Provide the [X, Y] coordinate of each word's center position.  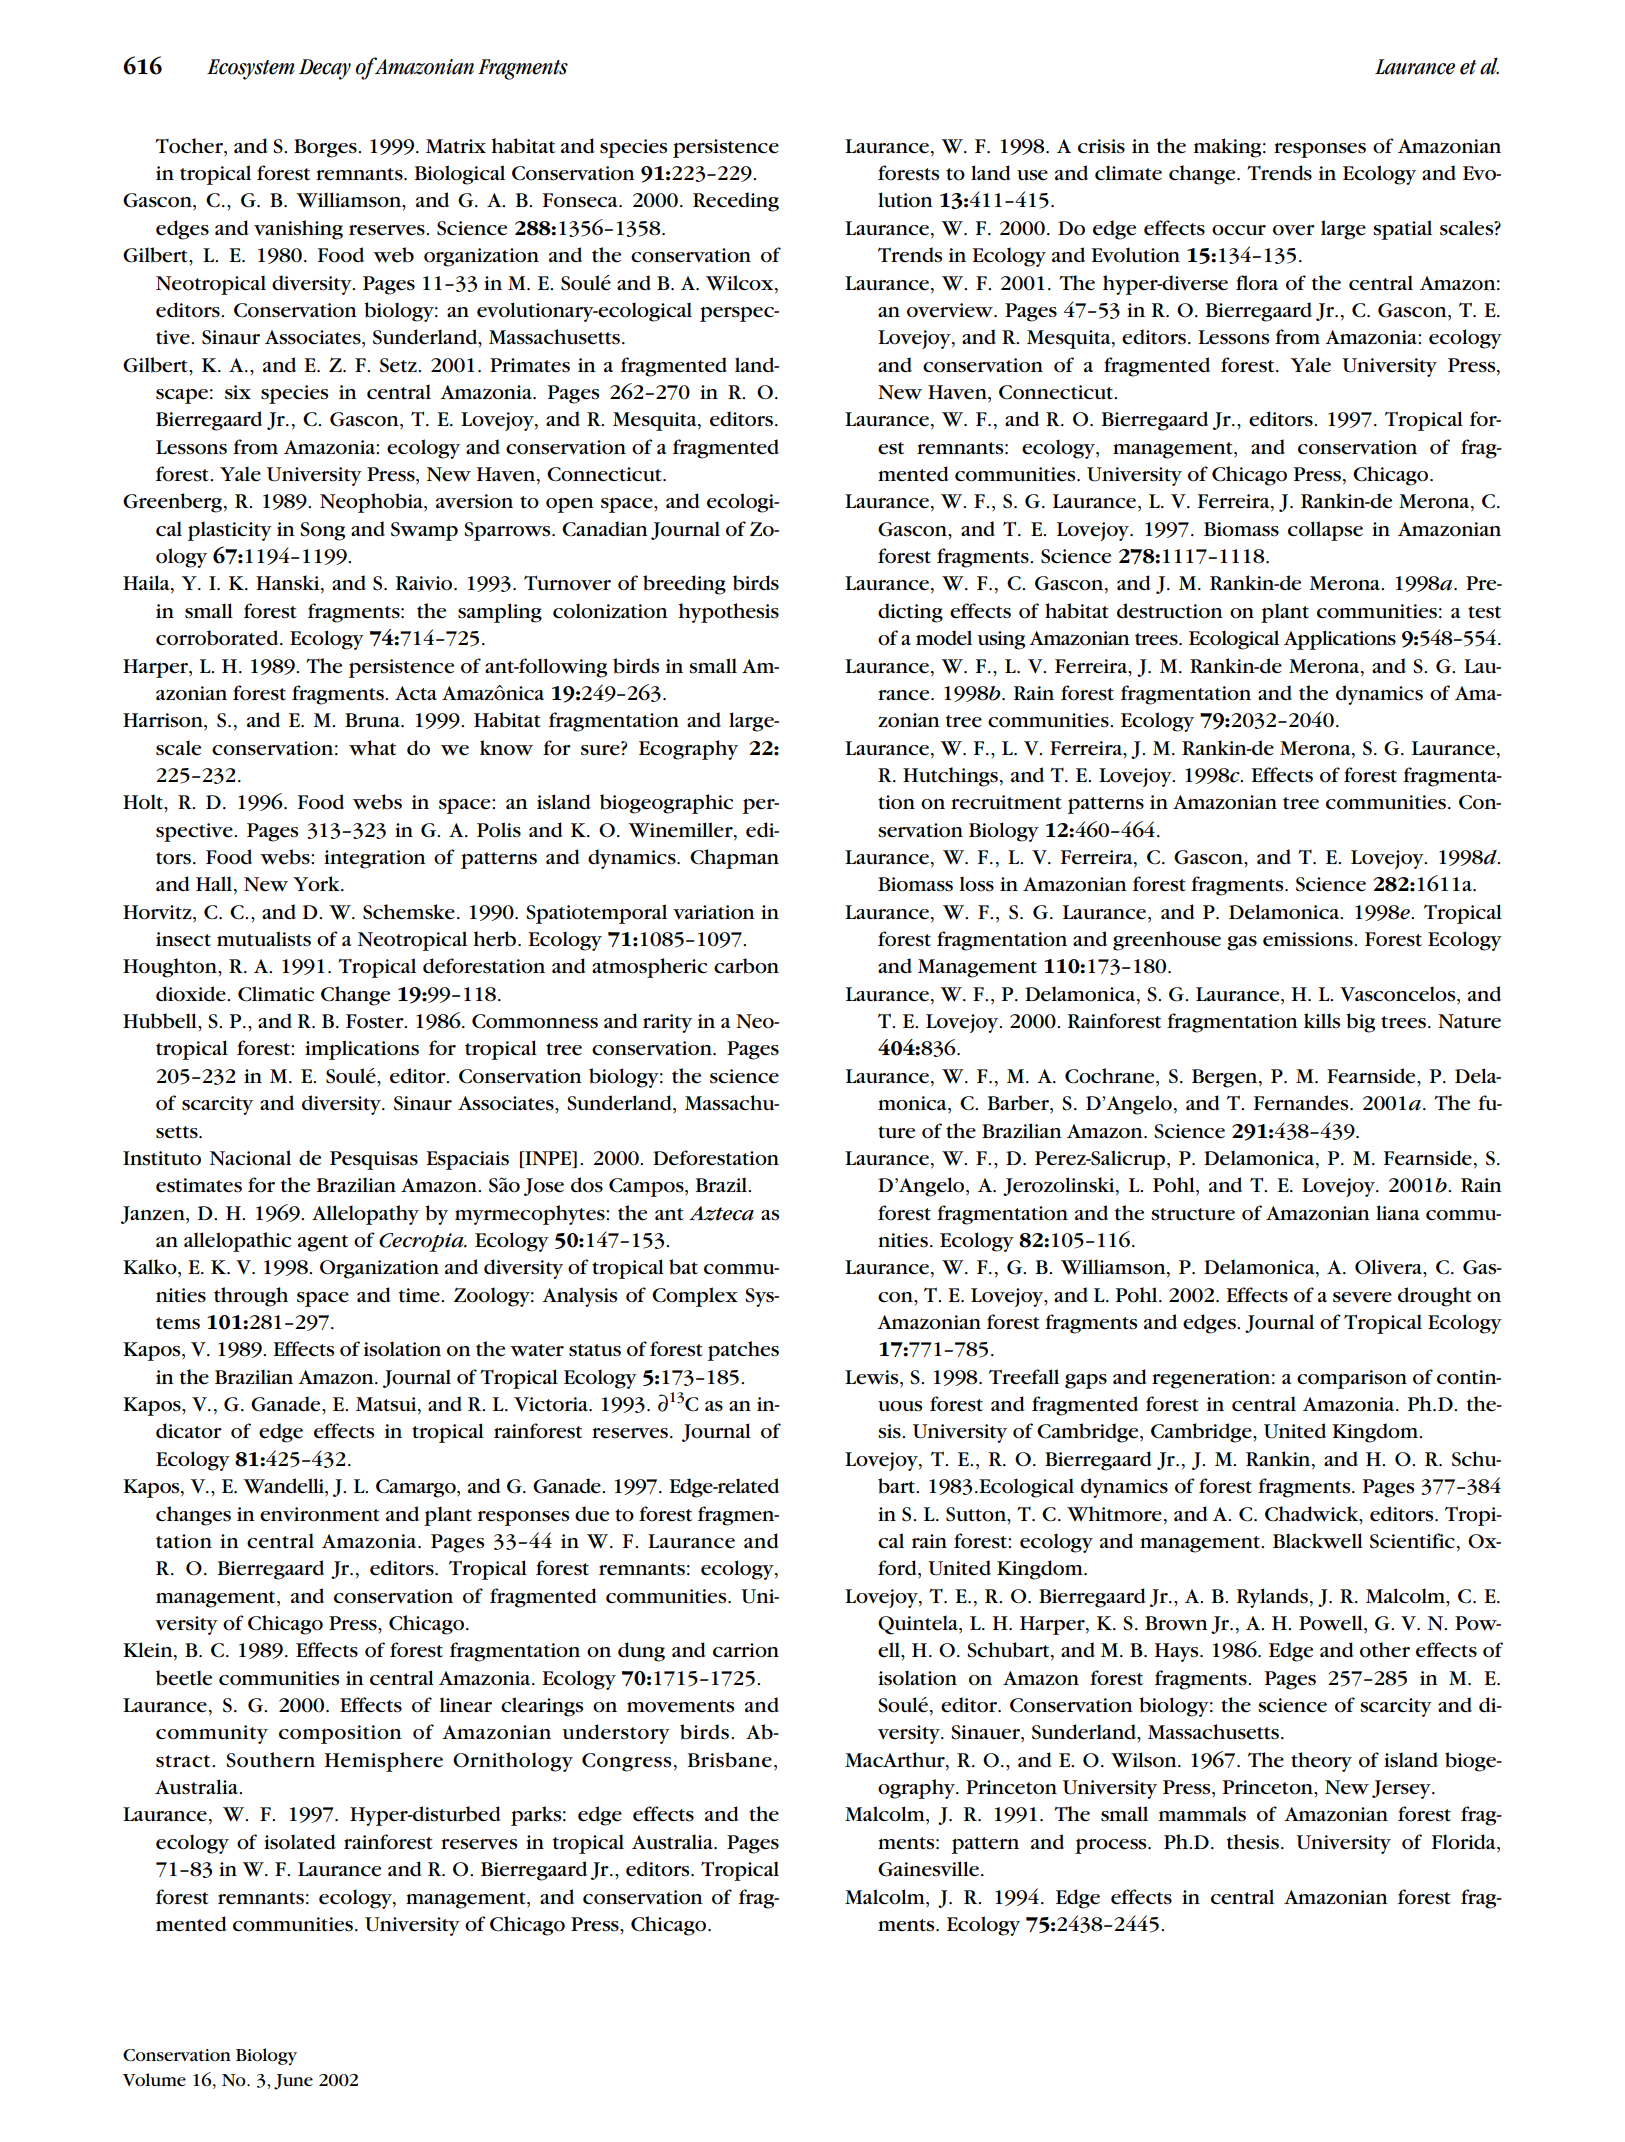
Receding [736, 202]
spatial [1402, 230]
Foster [376, 1021]
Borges [326, 148]
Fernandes [1302, 1103]
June [293, 2082]
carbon [746, 966]
